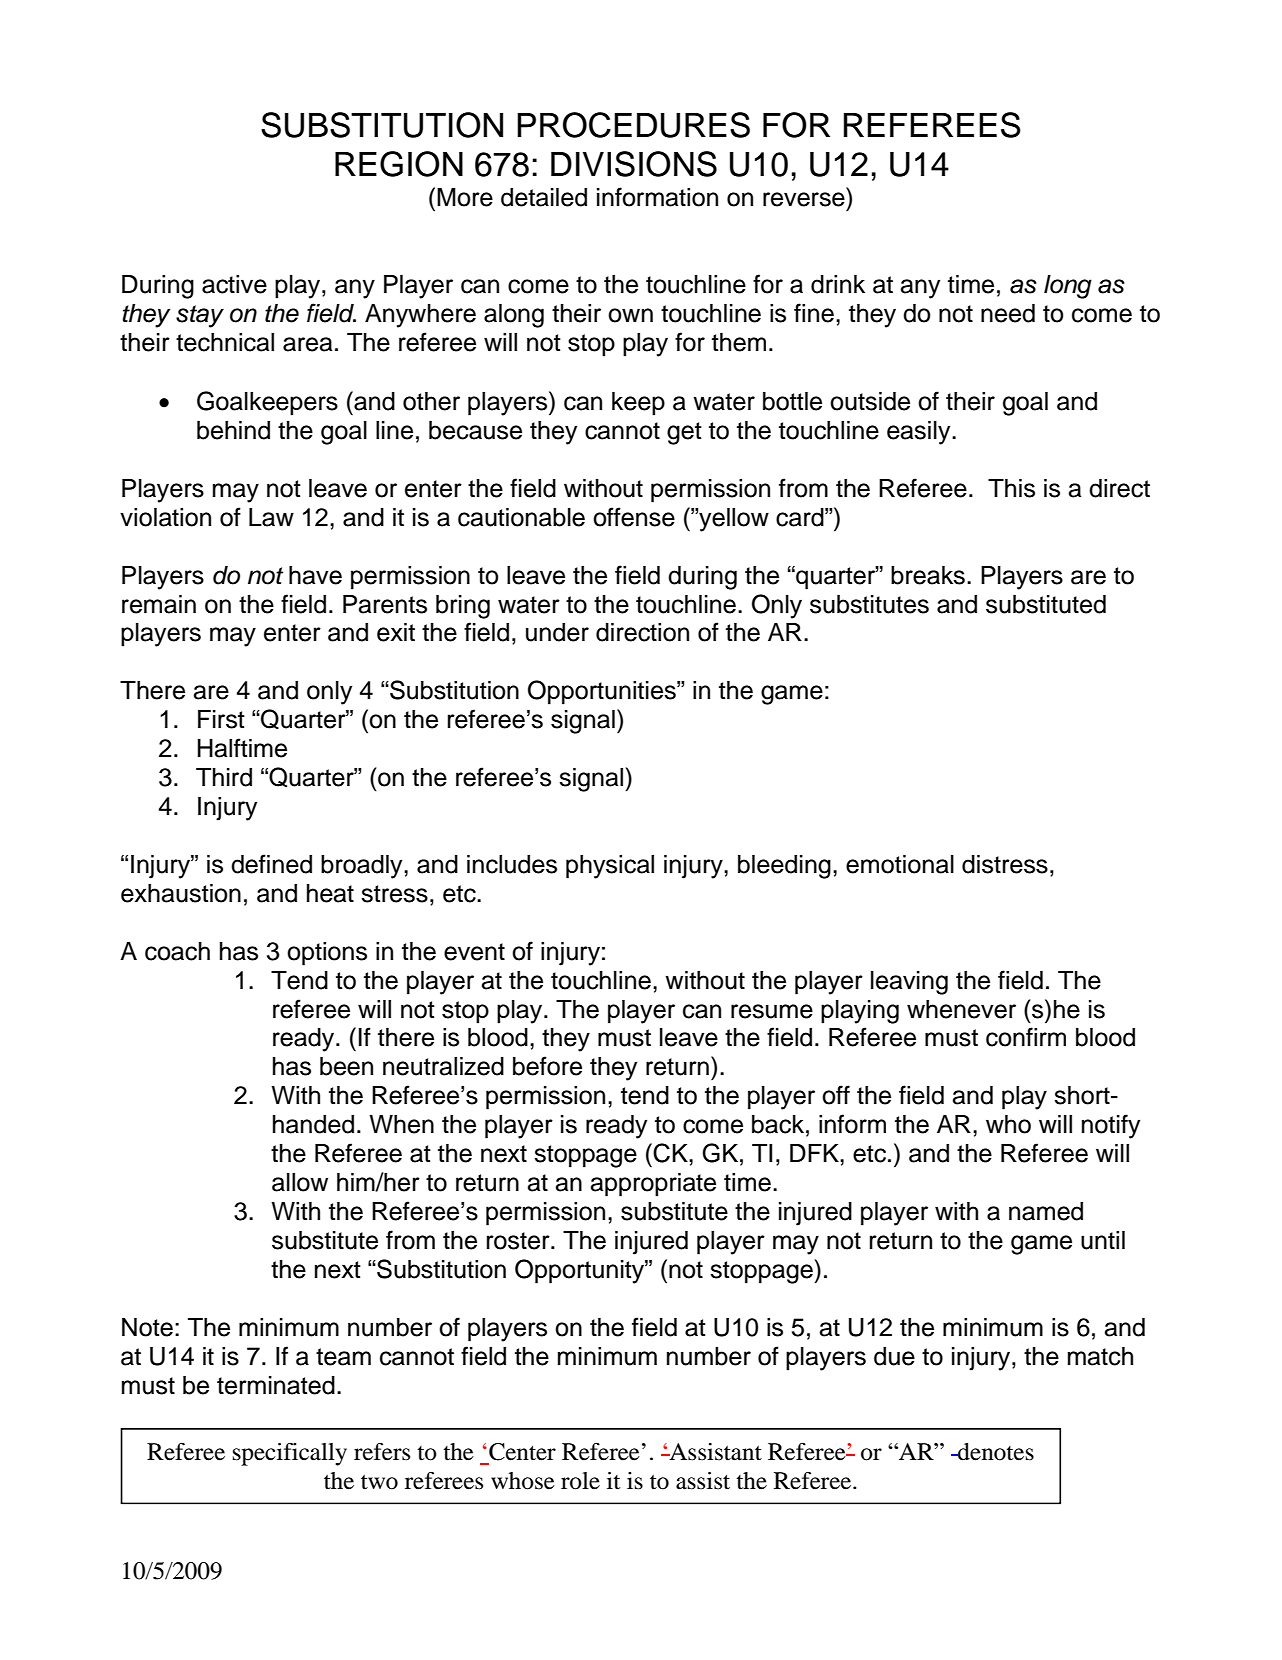  Describe the element at coordinates (894, 1356) in the page. I see `due` at that location.
